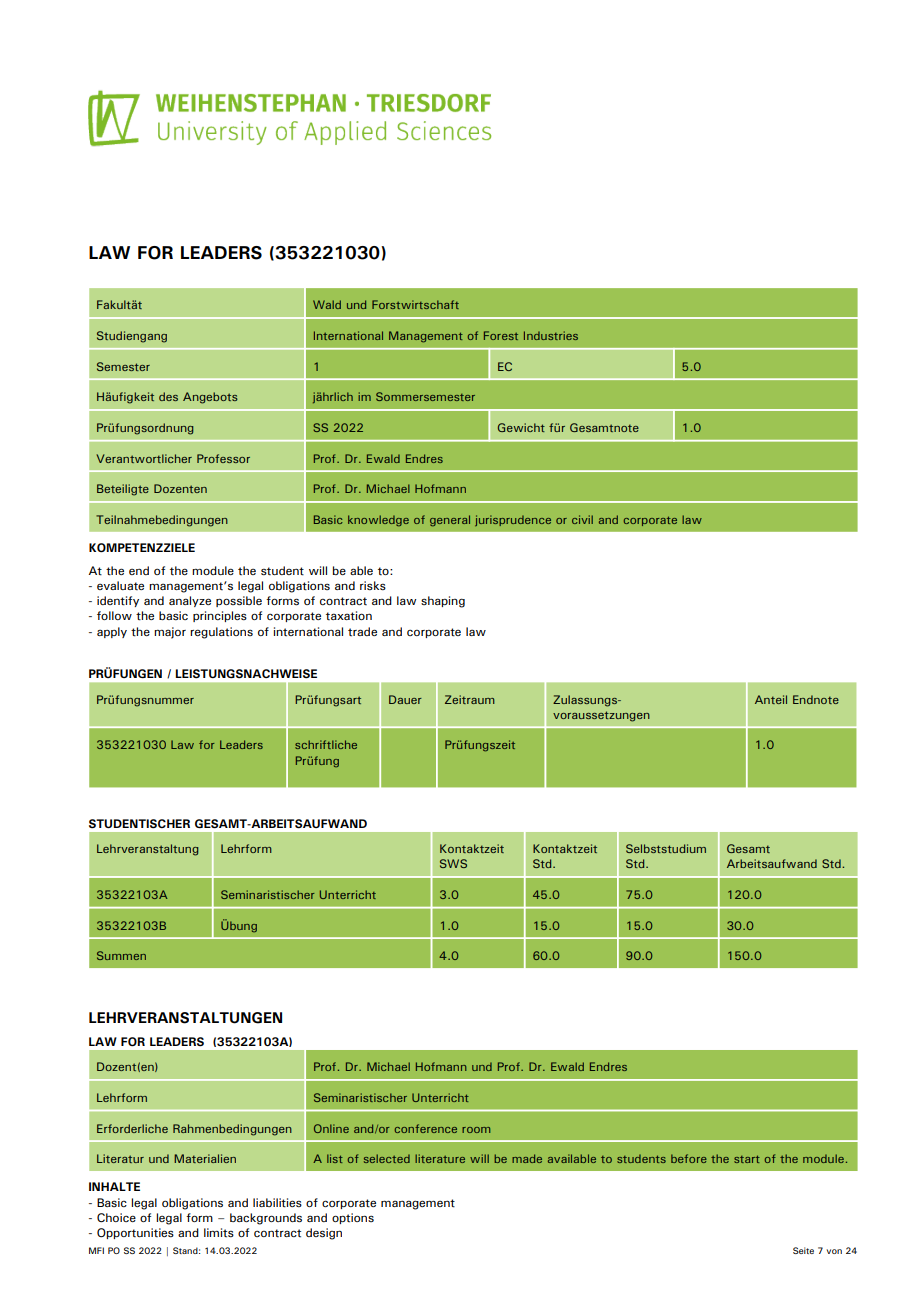 The height and width of the document is (1308, 924). What do you see at coordinates (816, 699) in the document?
I see `Endnote` at bounding box center [816, 699].
